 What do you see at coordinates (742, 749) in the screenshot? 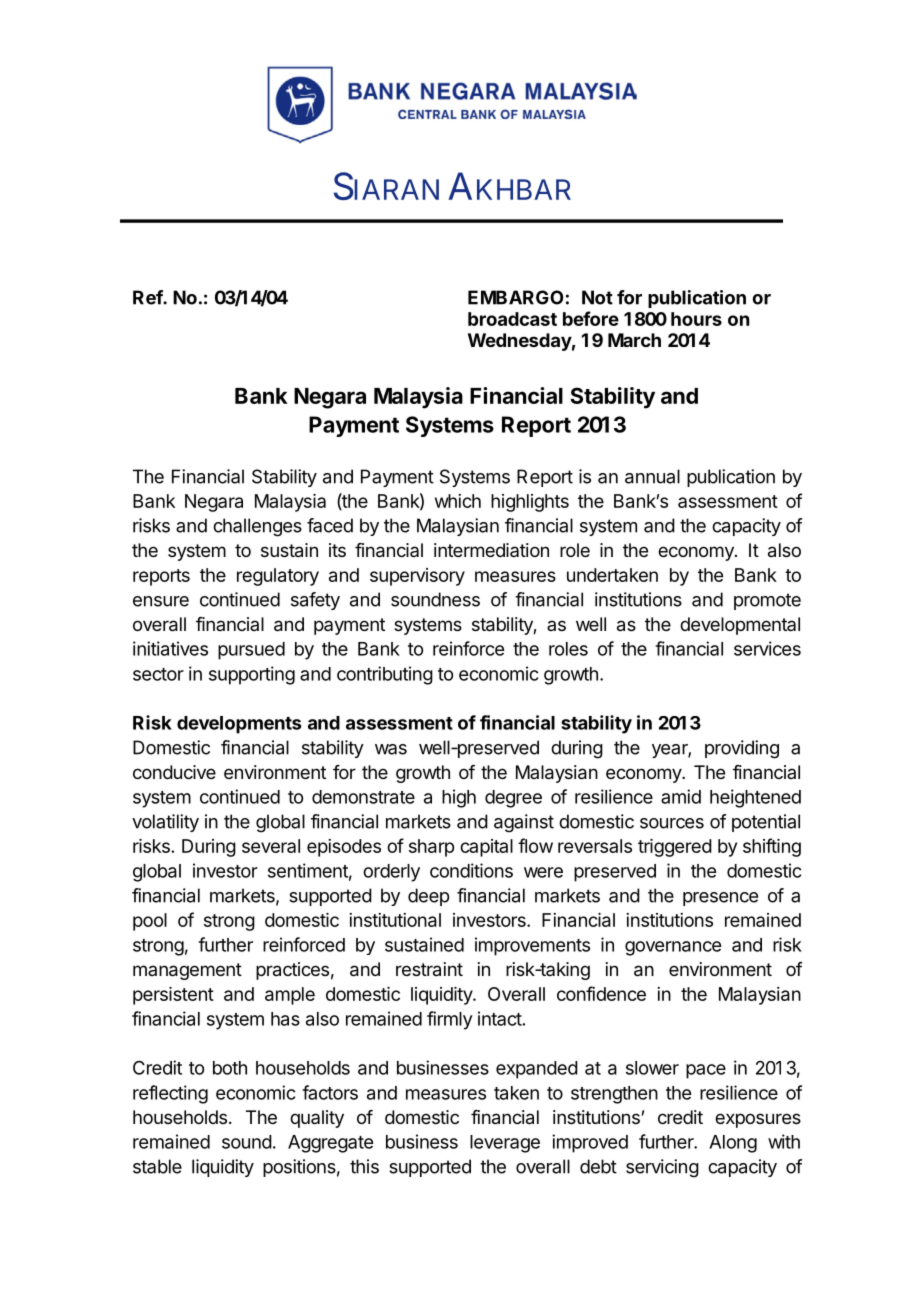
I see `providing` at bounding box center [742, 749].
